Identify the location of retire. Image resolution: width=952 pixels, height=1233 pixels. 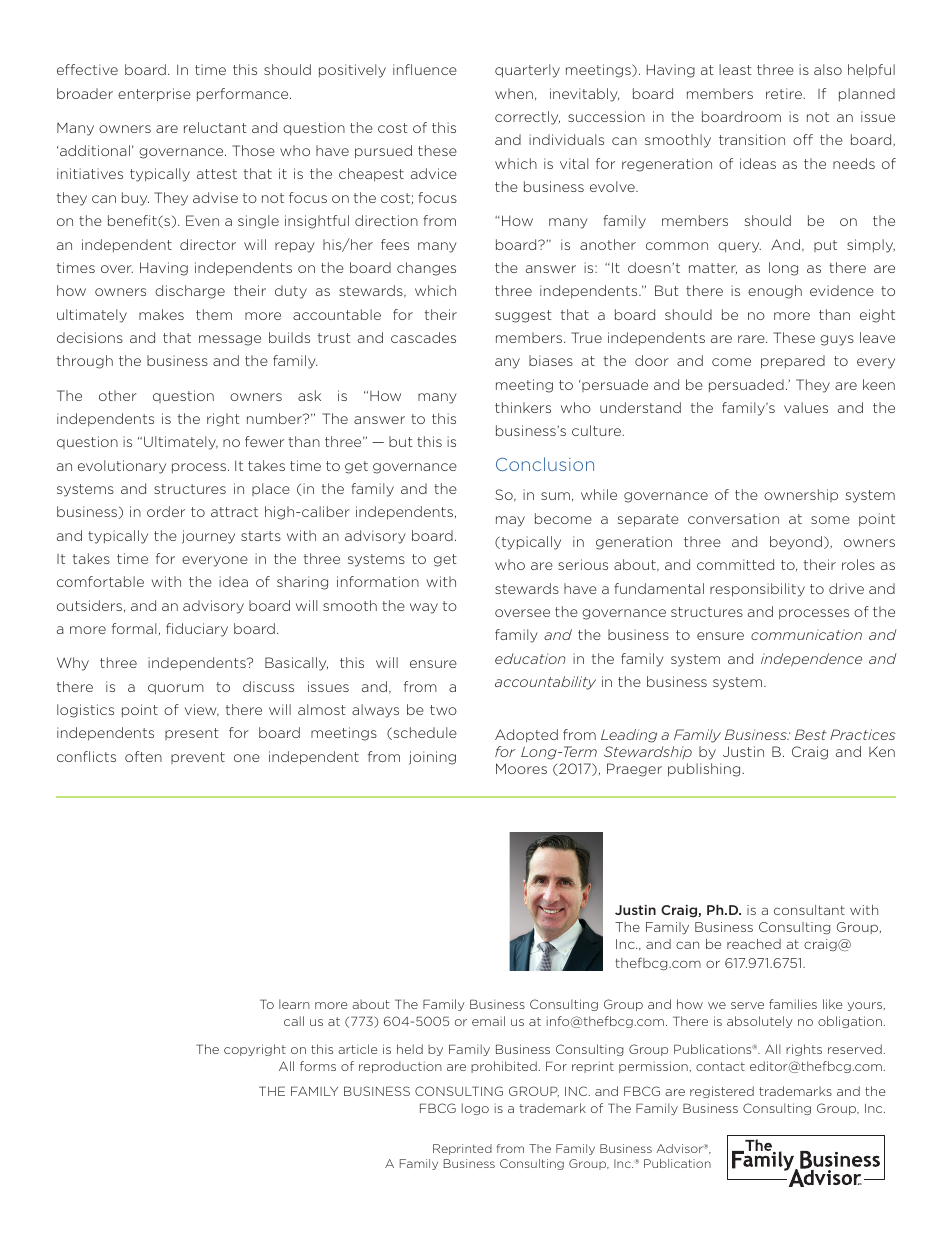
(785, 93).
